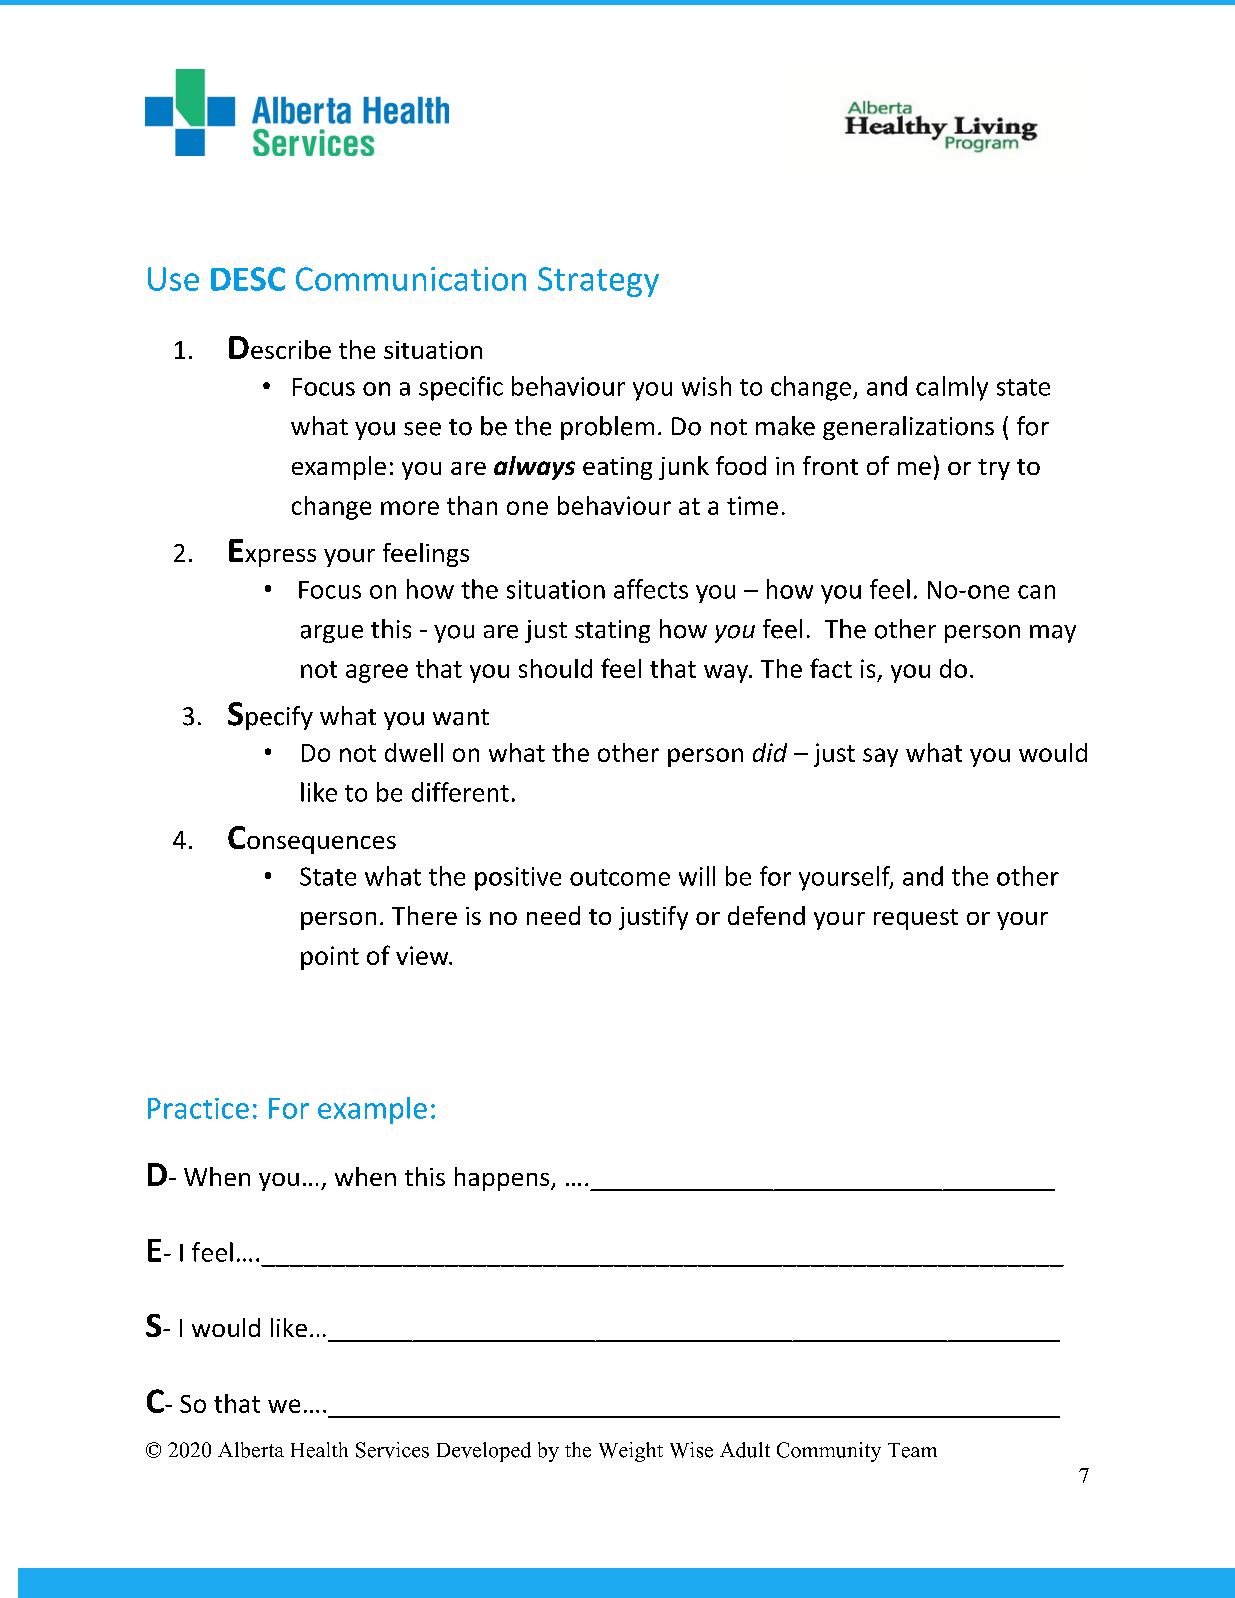 Image resolution: width=1235 pixels, height=1598 pixels. Describe the element at coordinates (330, 958) in the screenshot. I see `point` at that location.
